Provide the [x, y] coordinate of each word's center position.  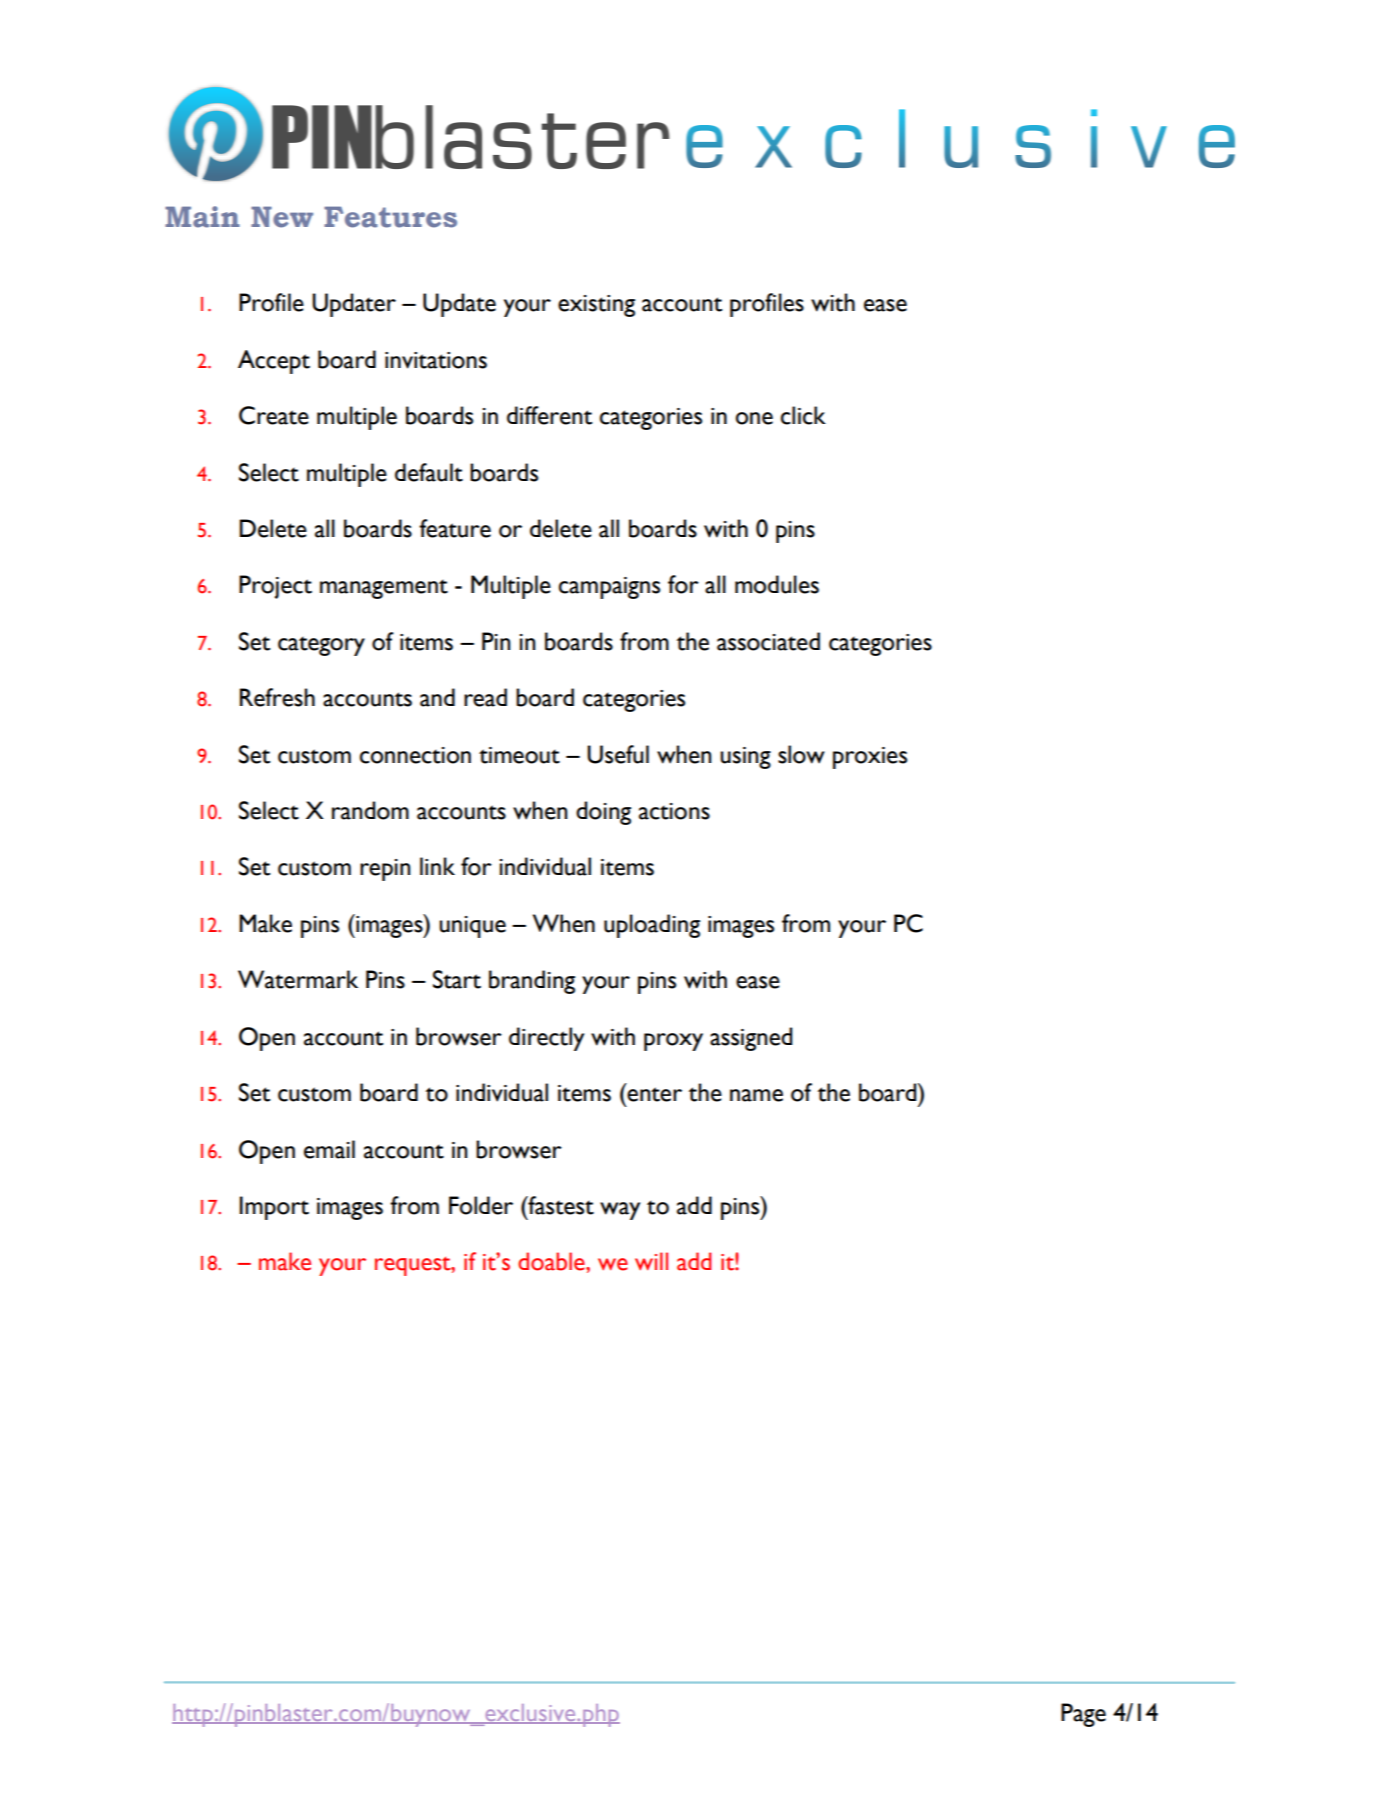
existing [596, 306]
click [803, 415]
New [282, 217]
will [651, 1261]
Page [1083, 1715]
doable [552, 1261]
